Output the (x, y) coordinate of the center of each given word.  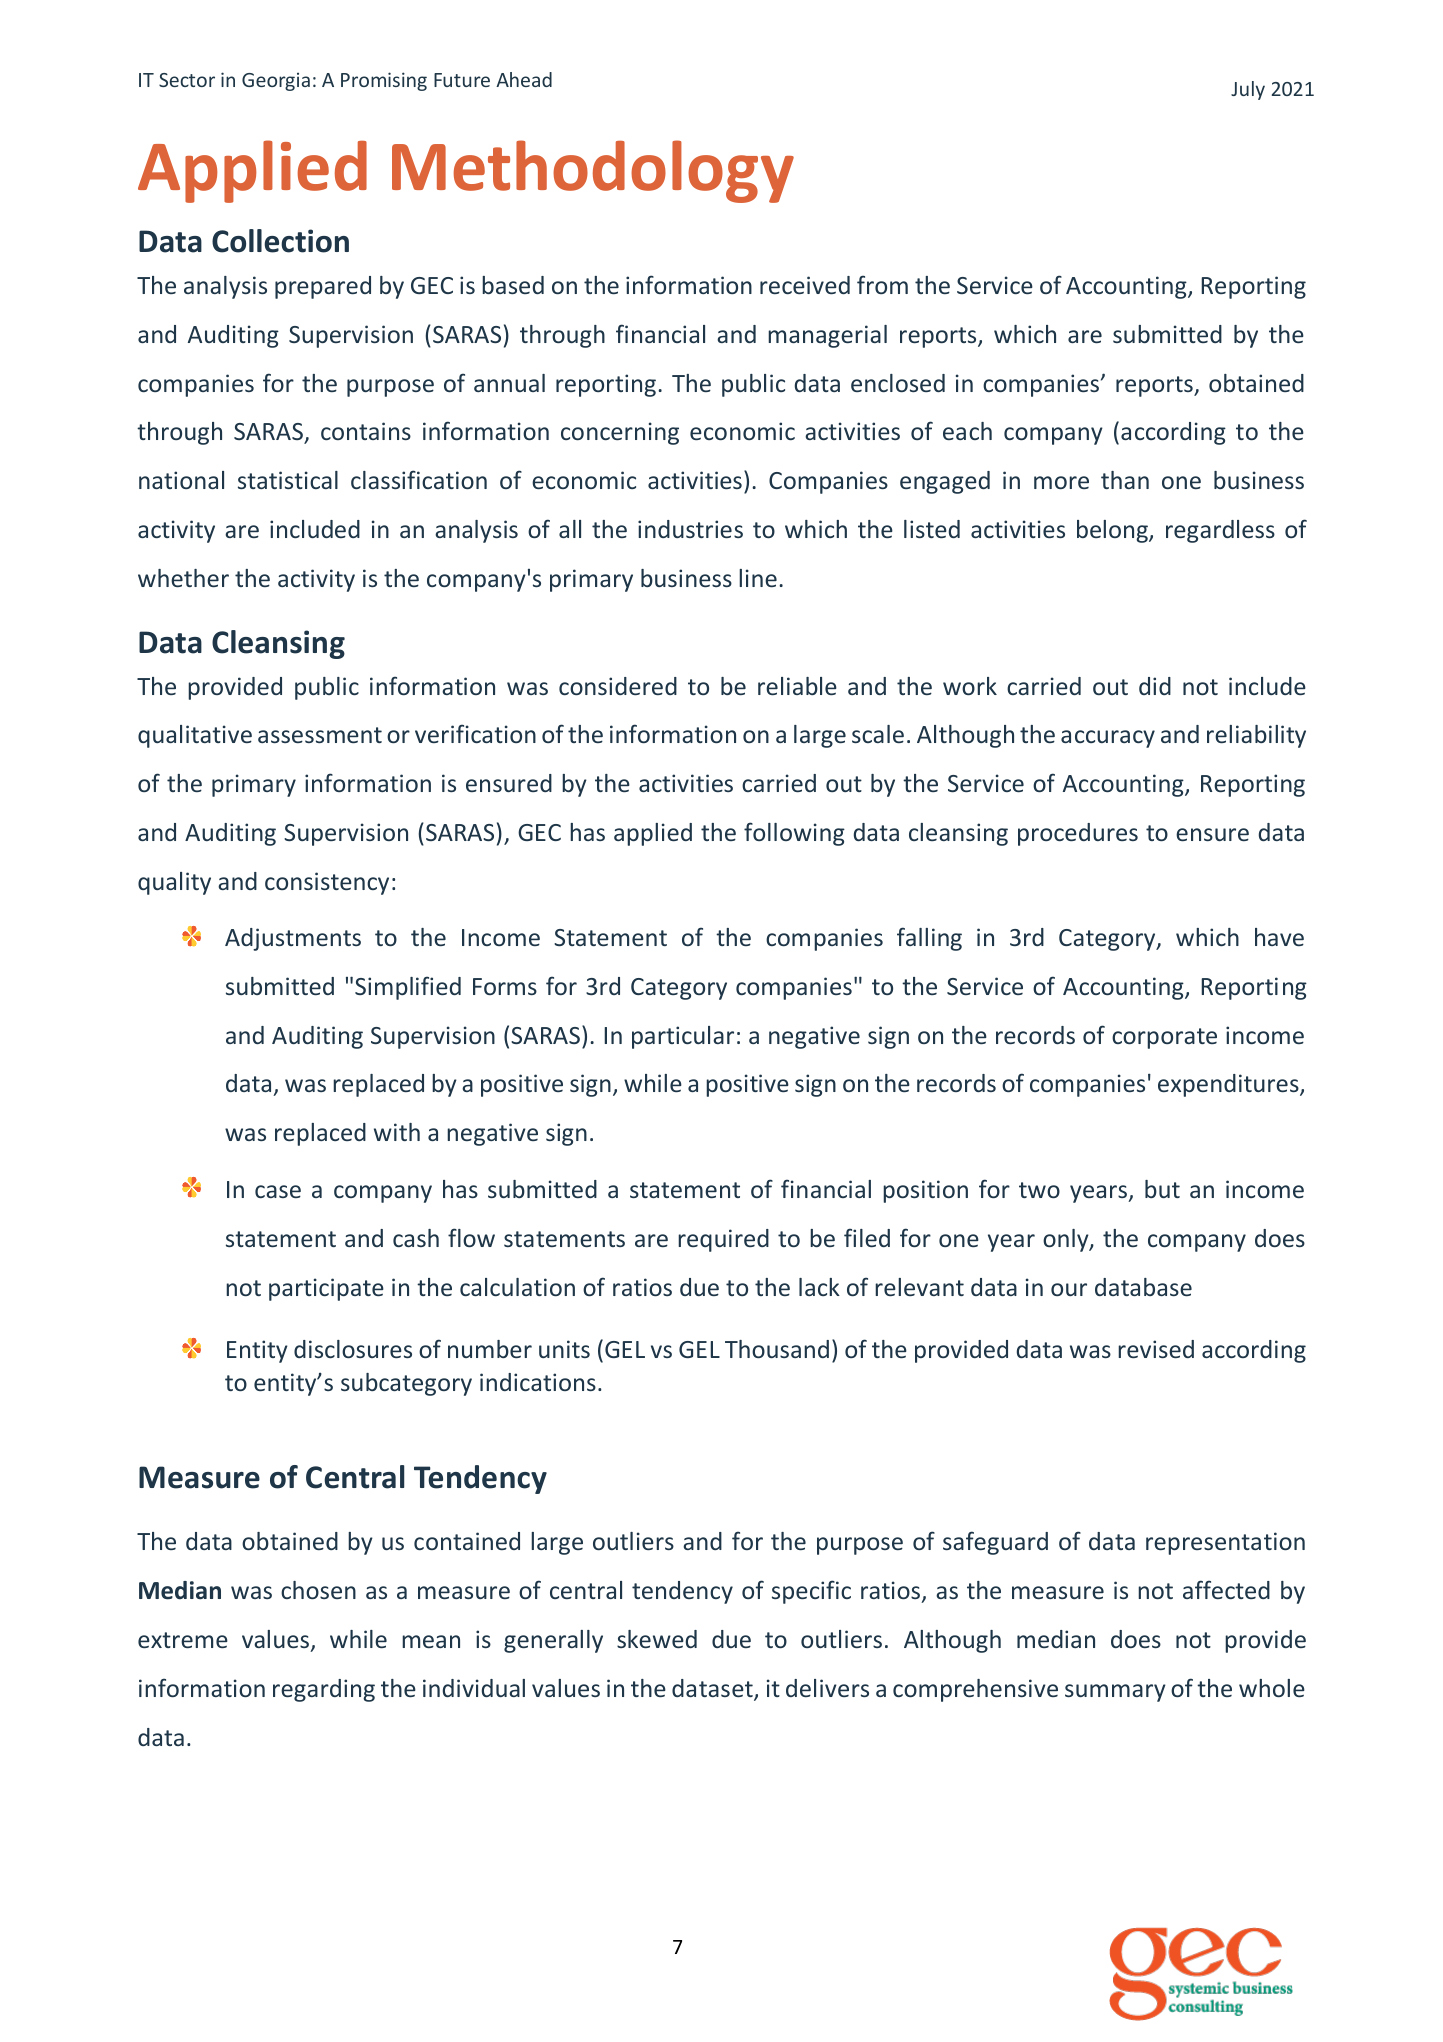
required (723, 1240)
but (1162, 1189)
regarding (324, 1690)
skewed (657, 1639)
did (1155, 686)
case (278, 1191)
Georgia (276, 81)
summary (1115, 1693)
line (758, 578)
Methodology (593, 171)
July (1248, 90)
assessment (320, 735)
